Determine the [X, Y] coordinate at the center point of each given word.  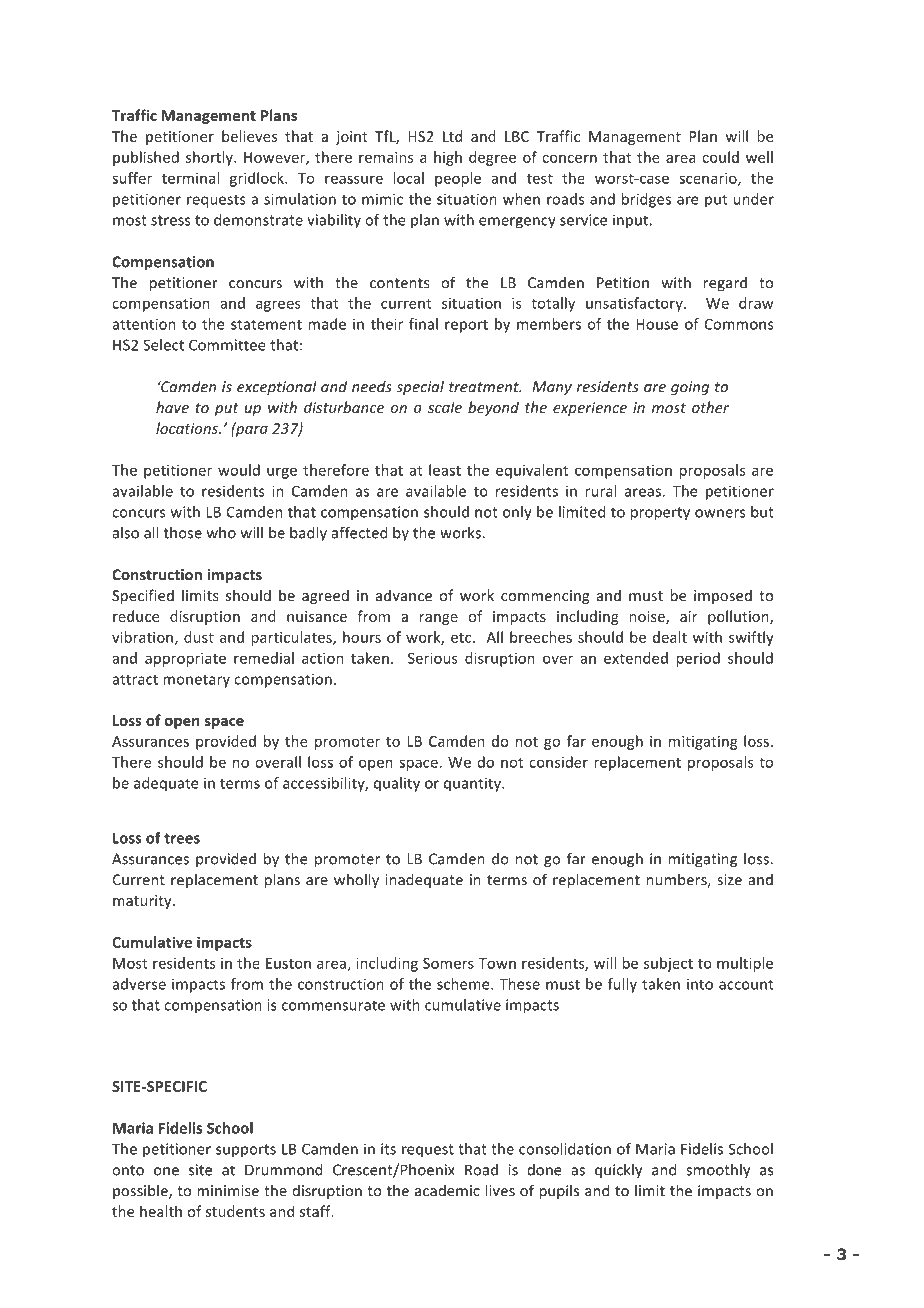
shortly [210, 158]
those [183, 533]
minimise [228, 1191]
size [729, 880]
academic [447, 1190]
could [720, 157]
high [448, 158]
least [445, 470]
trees [182, 838]
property [660, 514]
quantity [473, 784]
